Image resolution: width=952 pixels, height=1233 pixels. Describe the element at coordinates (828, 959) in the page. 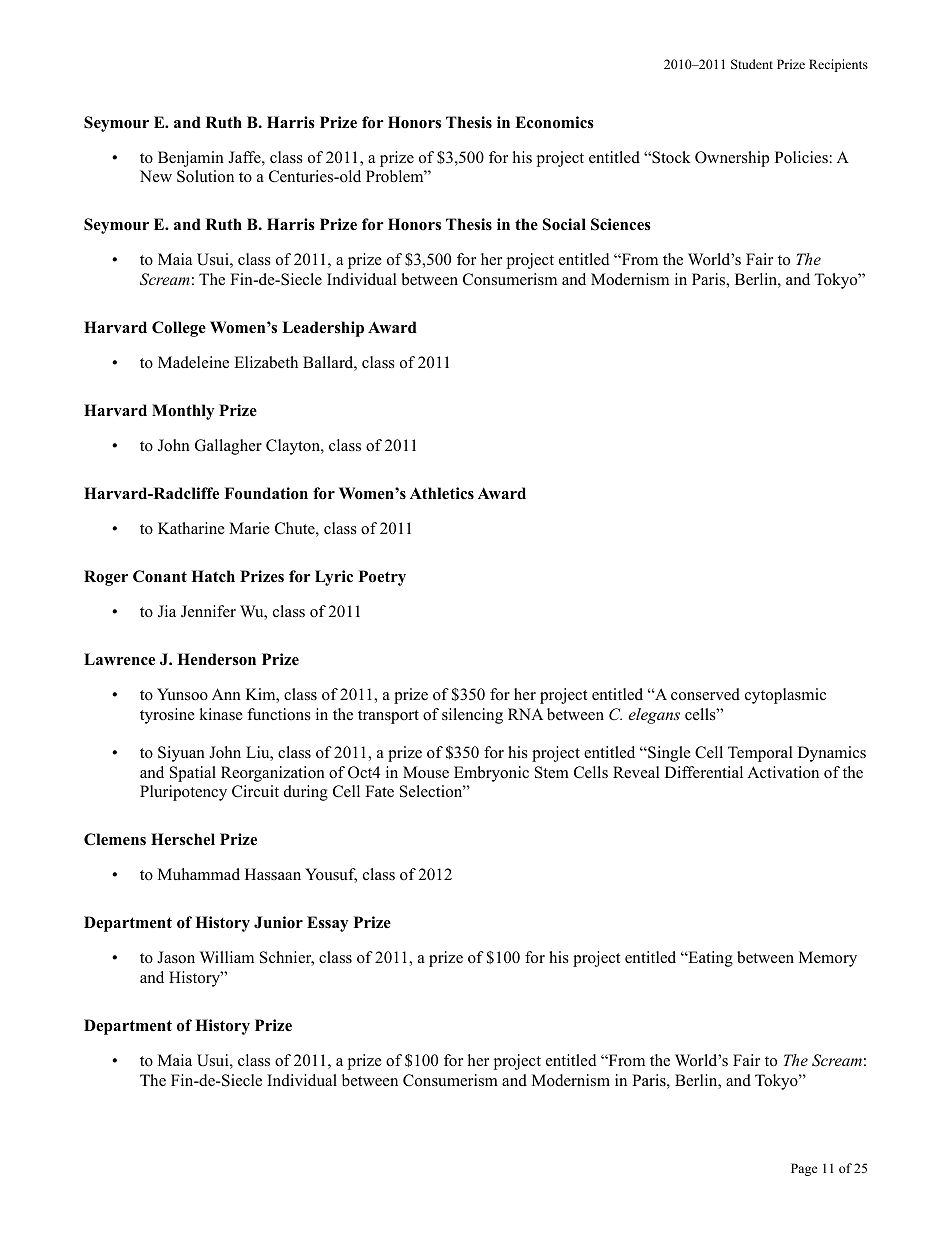

I see `Memory` at that location.
